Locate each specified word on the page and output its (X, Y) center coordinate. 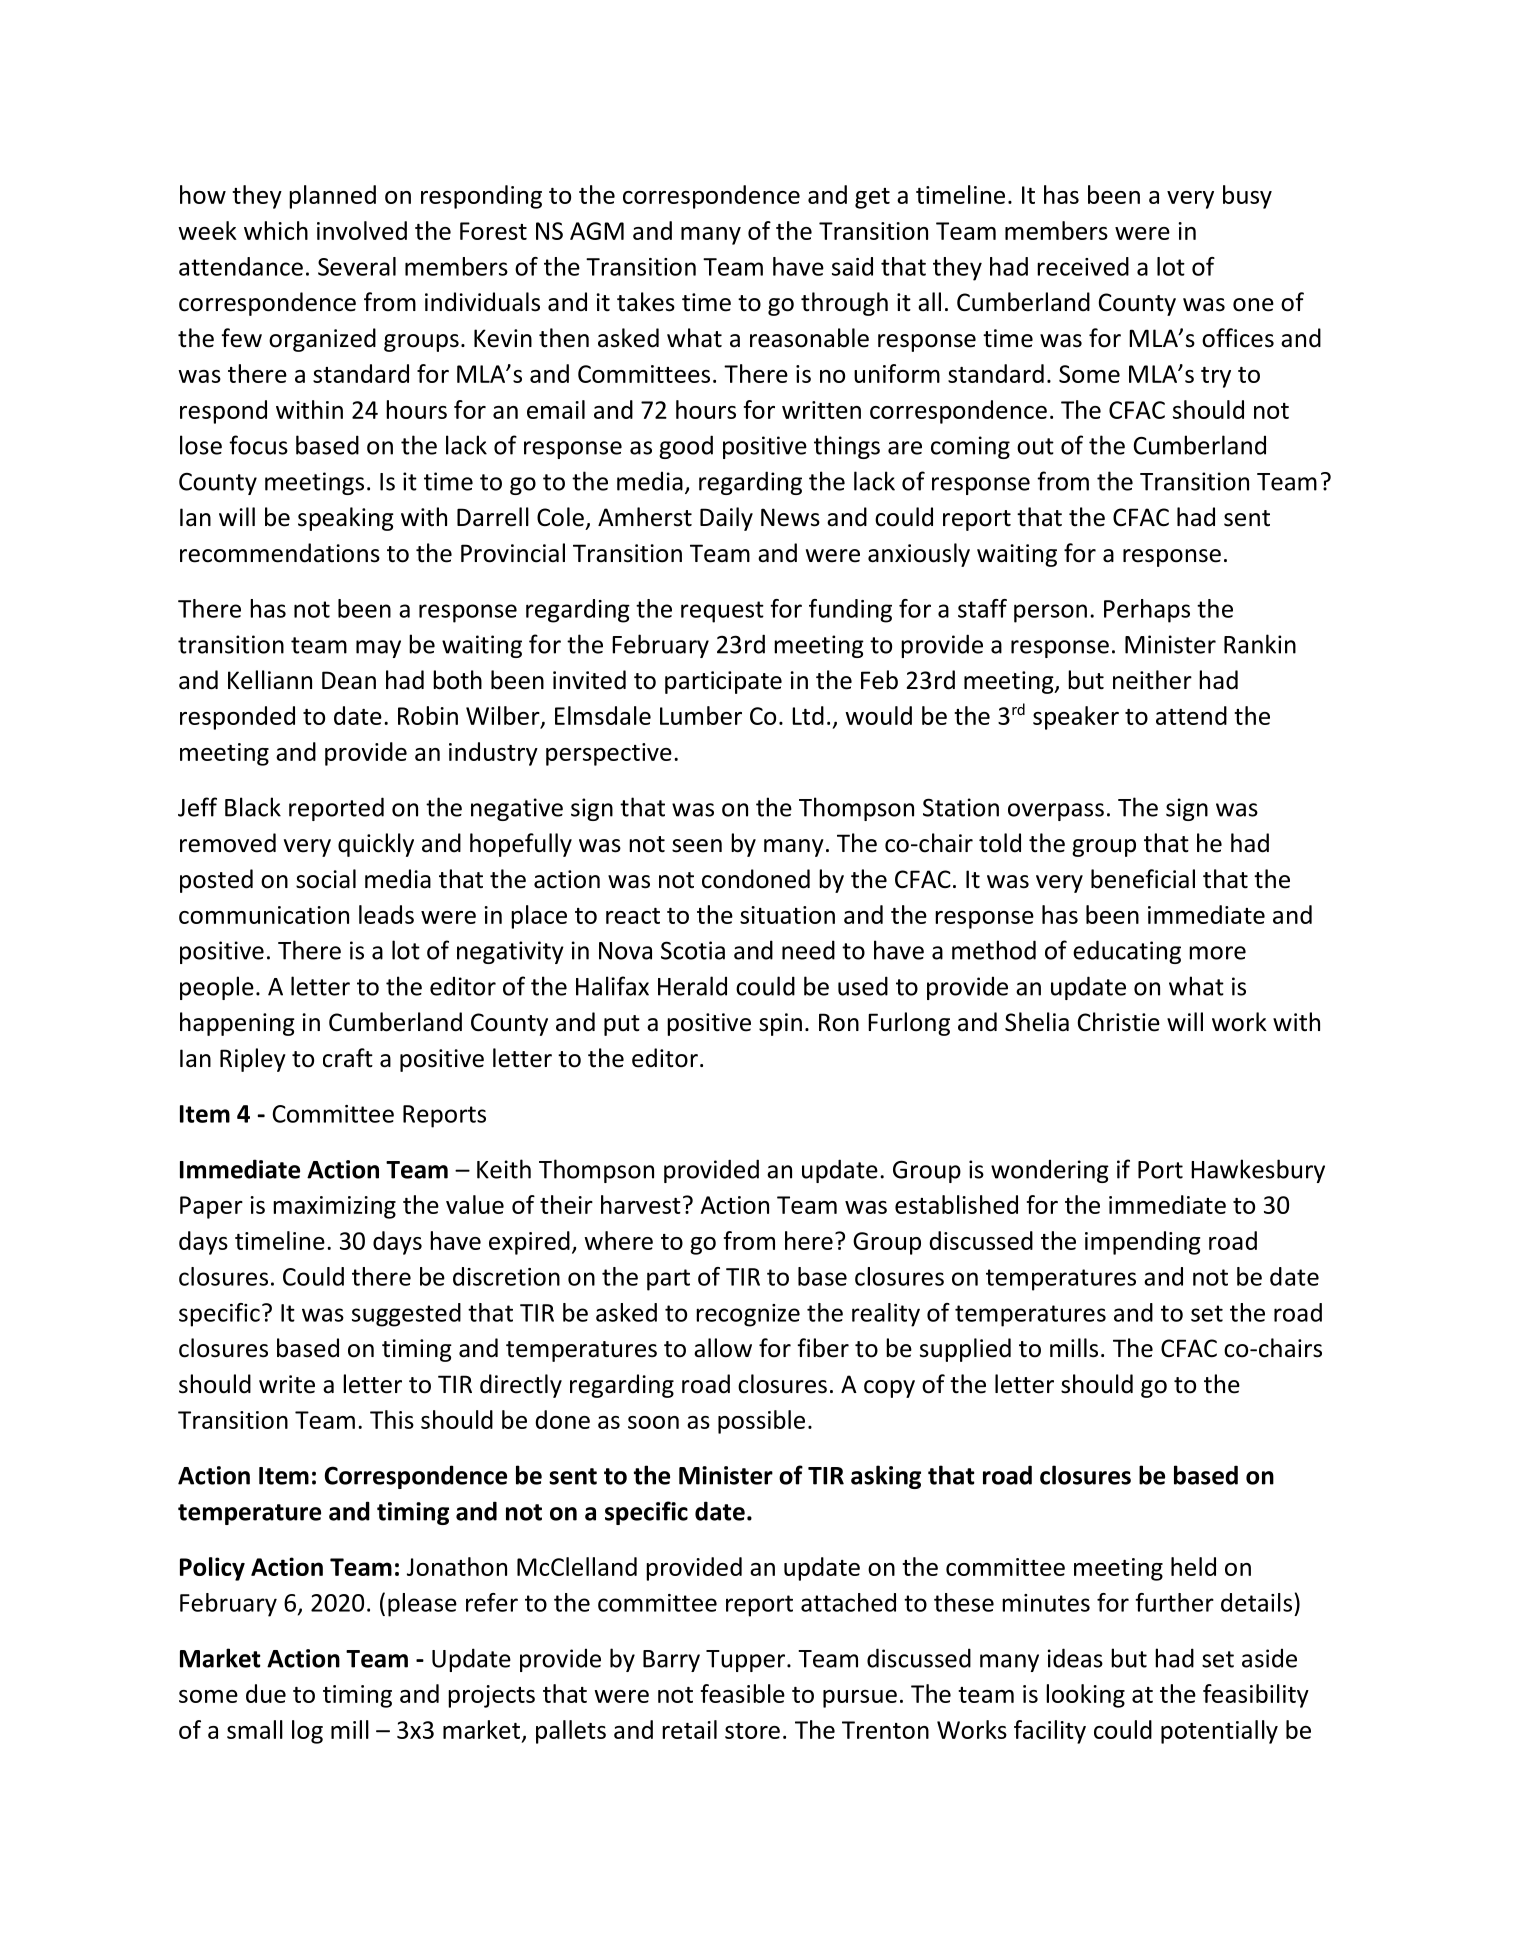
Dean (349, 680)
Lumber (701, 715)
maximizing (334, 1207)
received (1083, 266)
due (266, 1693)
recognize (748, 1315)
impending (1142, 1243)
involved (362, 230)
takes (646, 302)
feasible (743, 1693)
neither (1152, 680)
